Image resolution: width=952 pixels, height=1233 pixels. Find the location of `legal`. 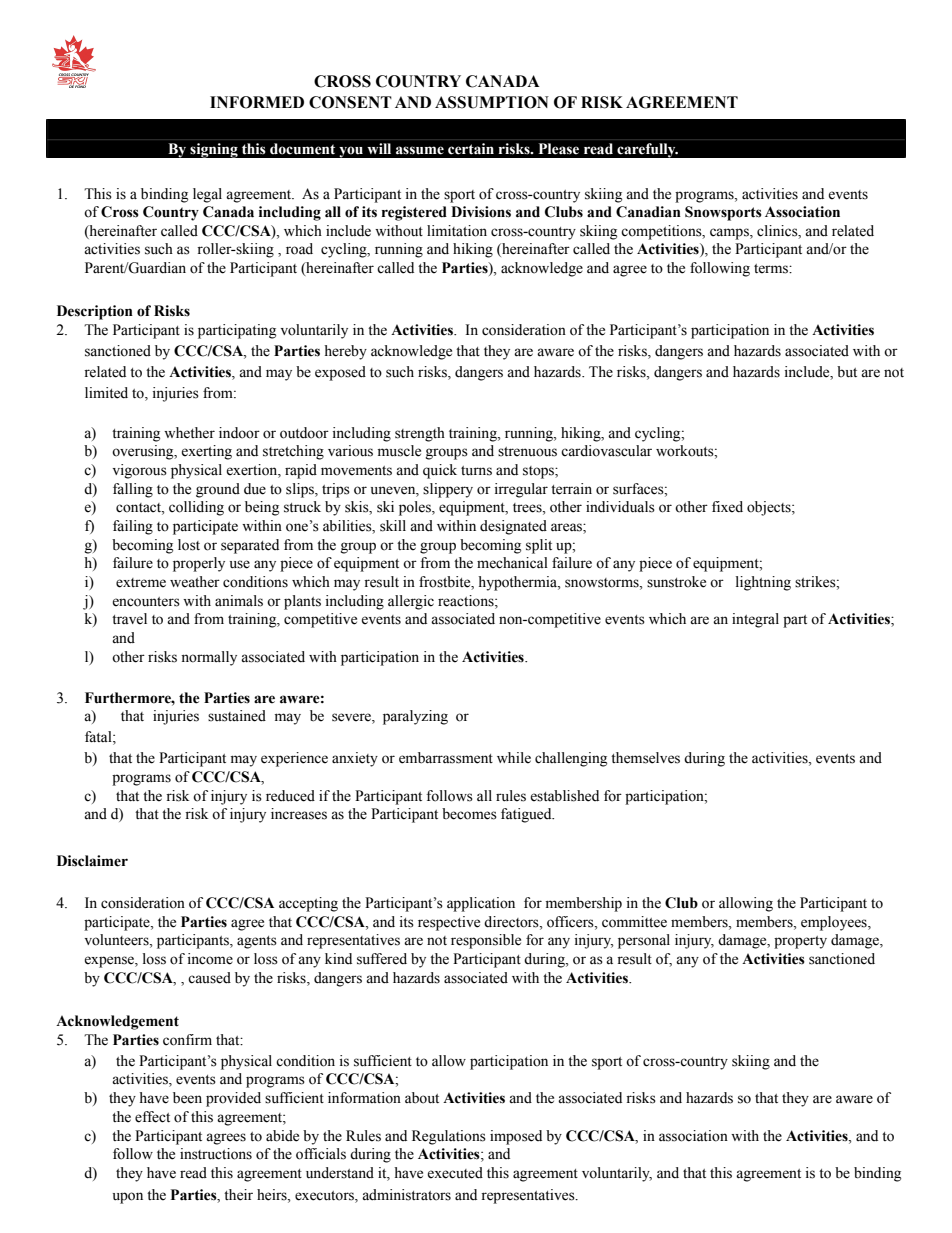

legal is located at coordinates (207, 195).
